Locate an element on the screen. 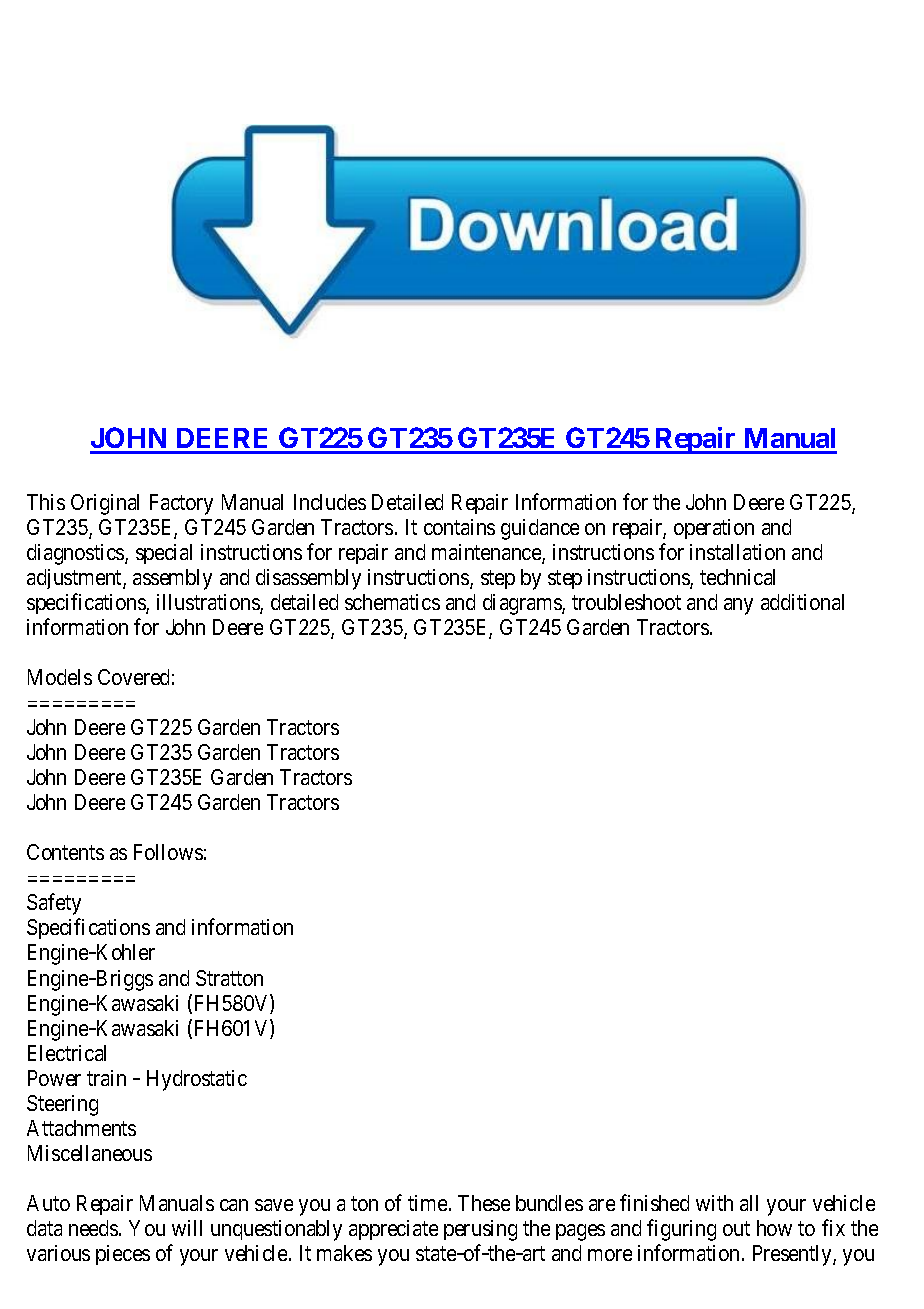 The image size is (924, 1309). Hydrostatic is located at coordinates (197, 1080).
